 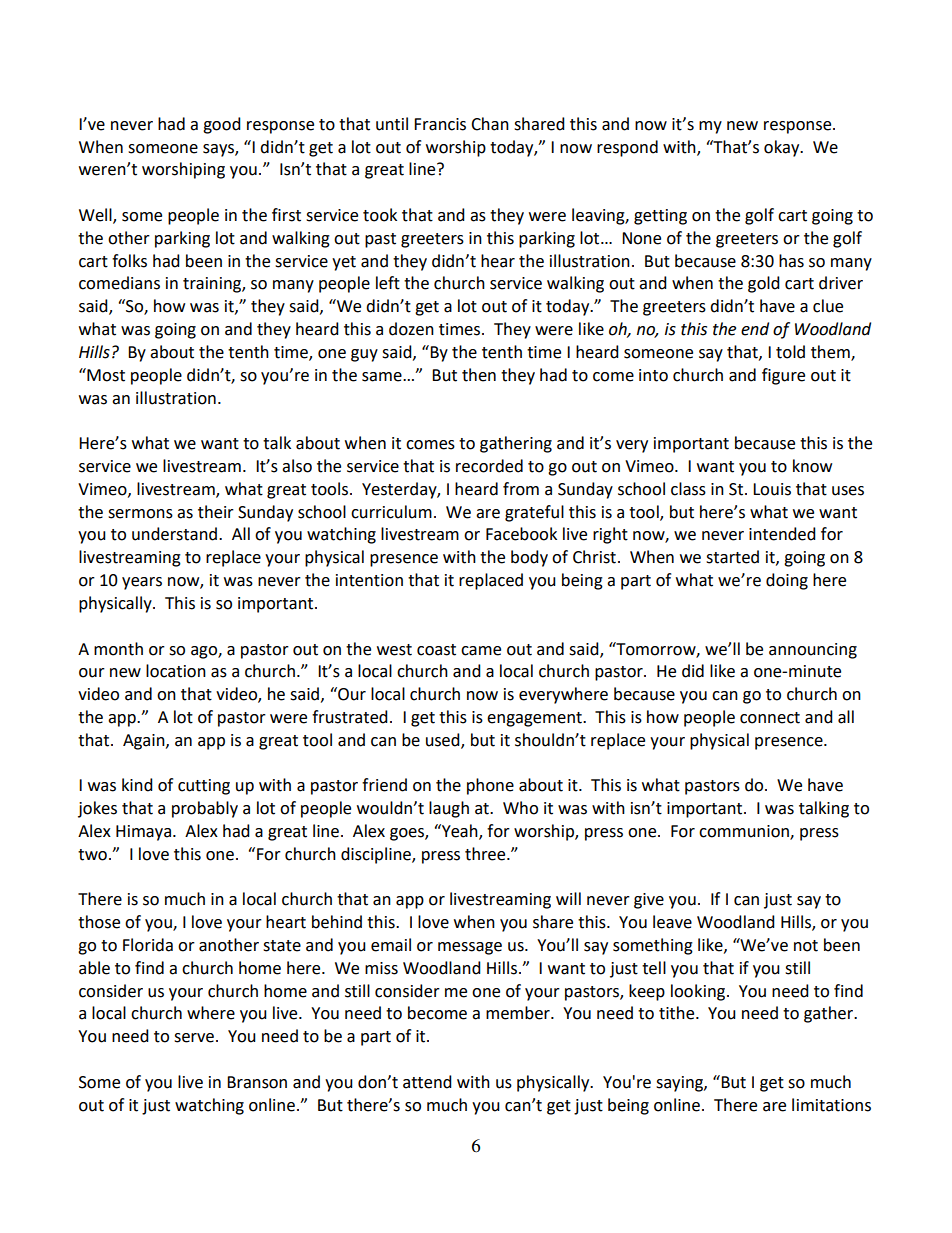 What do you see at coordinates (444, 740) in the screenshot?
I see `used` at bounding box center [444, 740].
